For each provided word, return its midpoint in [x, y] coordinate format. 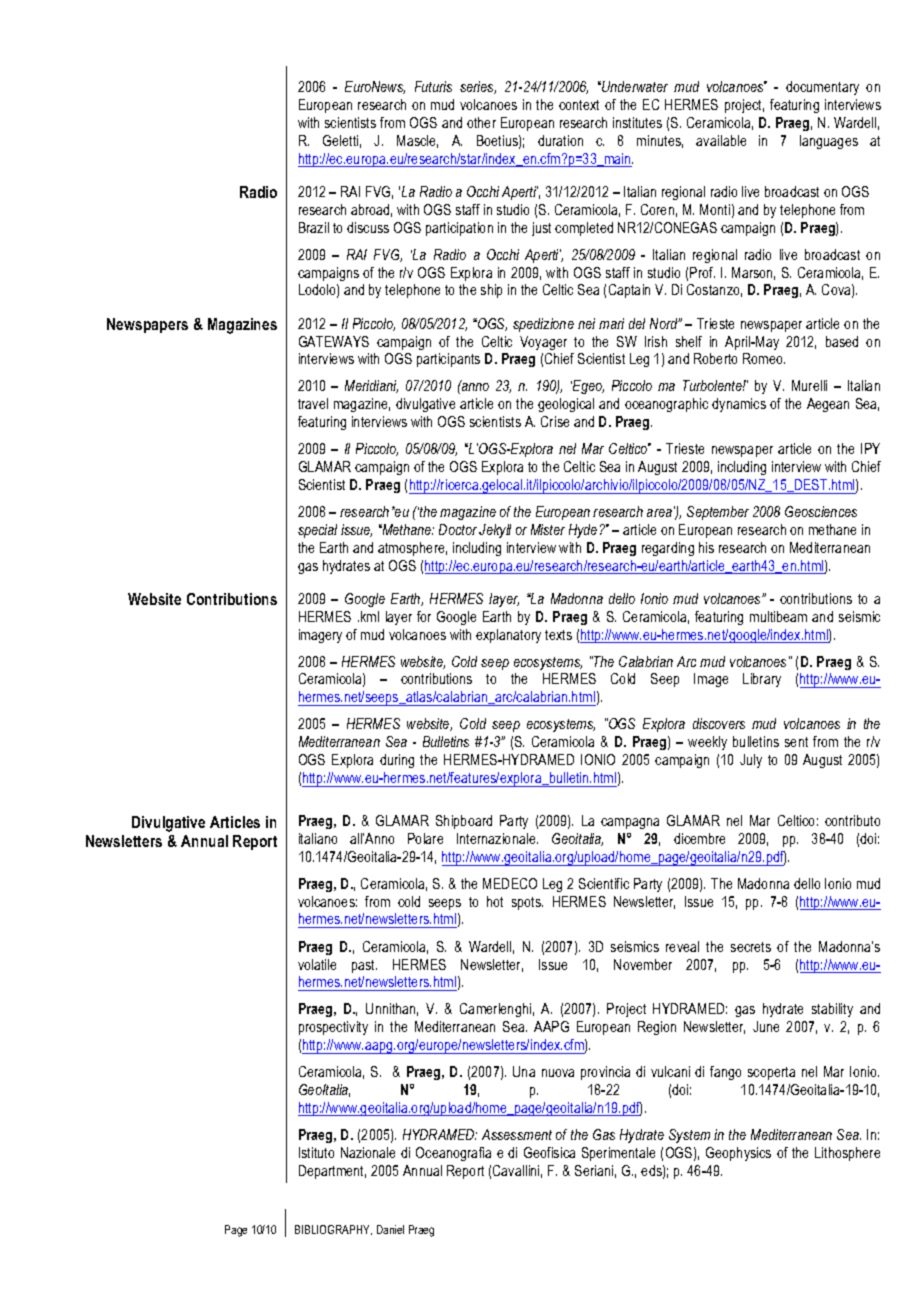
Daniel [390, 1229]
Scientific [604, 883]
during [397, 761]
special [317, 531]
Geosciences [821, 511]
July [751, 761]
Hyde [583, 531]
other [481, 122]
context [579, 105]
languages [829, 142]
